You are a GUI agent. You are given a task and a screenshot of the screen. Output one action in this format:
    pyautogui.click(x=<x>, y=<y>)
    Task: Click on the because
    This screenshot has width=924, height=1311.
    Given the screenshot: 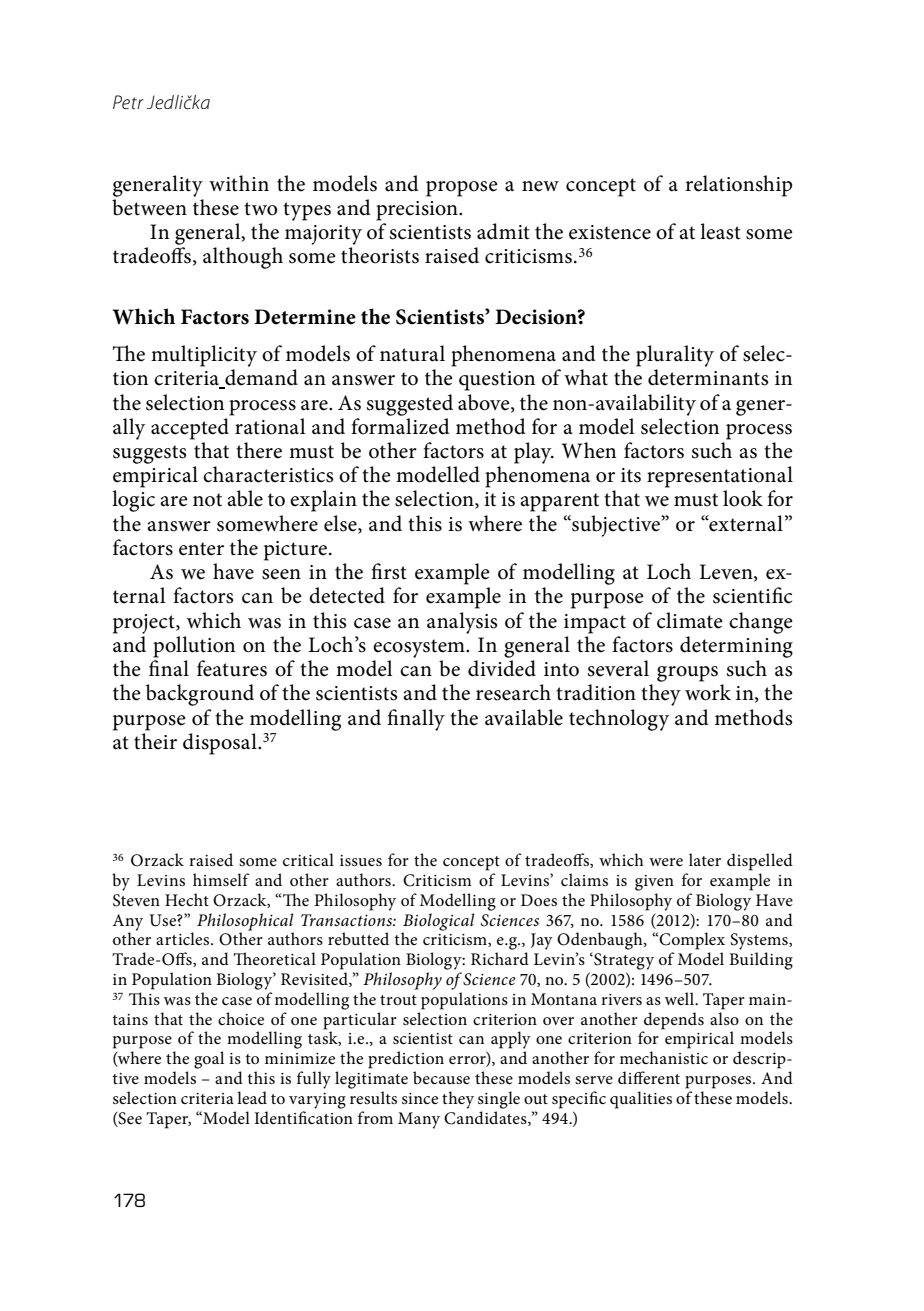 What is the action you would take?
    pyautogui.click(x=441, y=1077)
